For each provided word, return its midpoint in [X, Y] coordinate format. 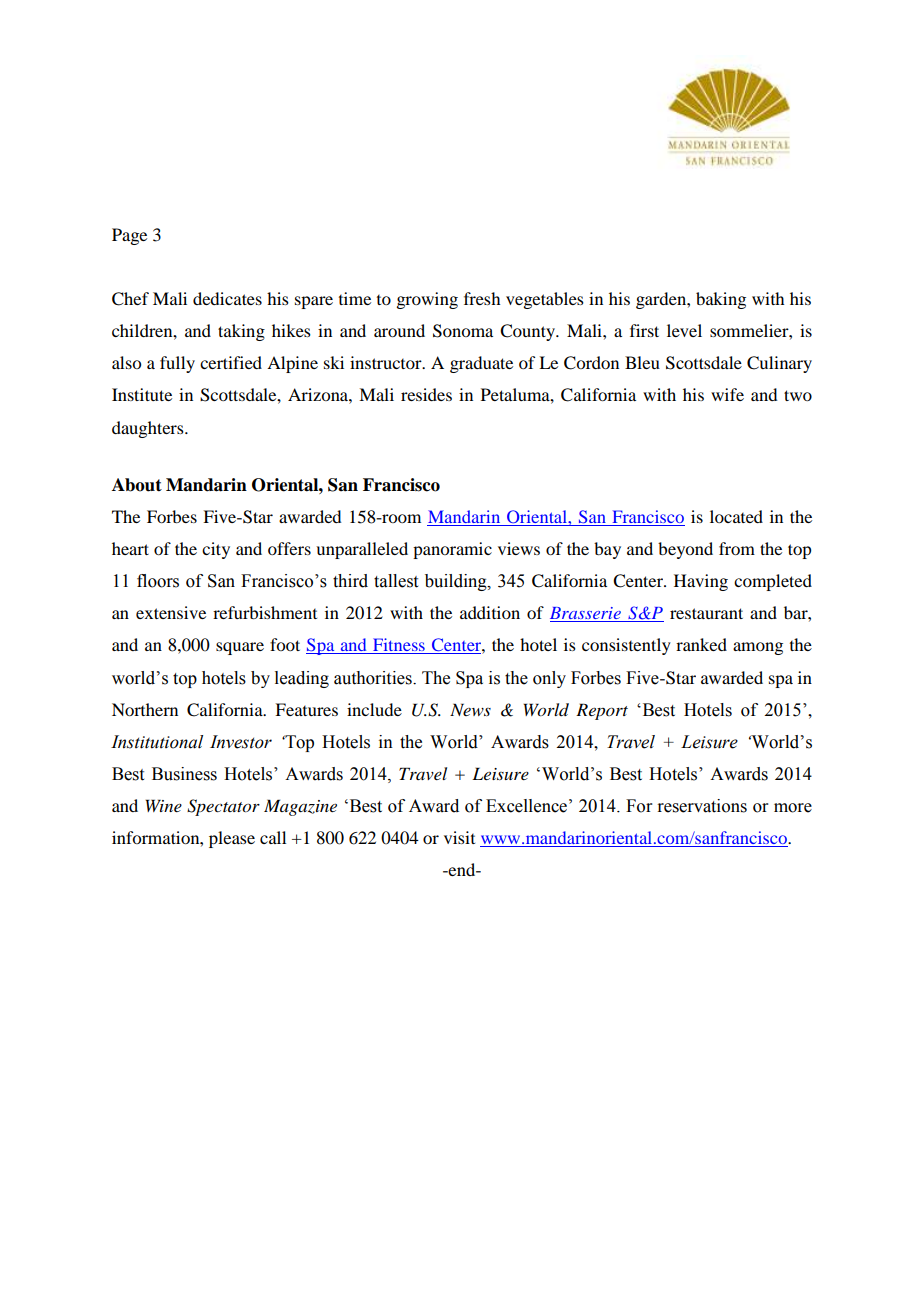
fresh [482, 298]
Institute [142, 394]
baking [721, 300]
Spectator [223, 807]
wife [727, 394]
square [240, 648]
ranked [701, 644]
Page [129, 236]
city [216, 550]
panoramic [452, 550]
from [737, 548]
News [470, 709]
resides [426, 394]
